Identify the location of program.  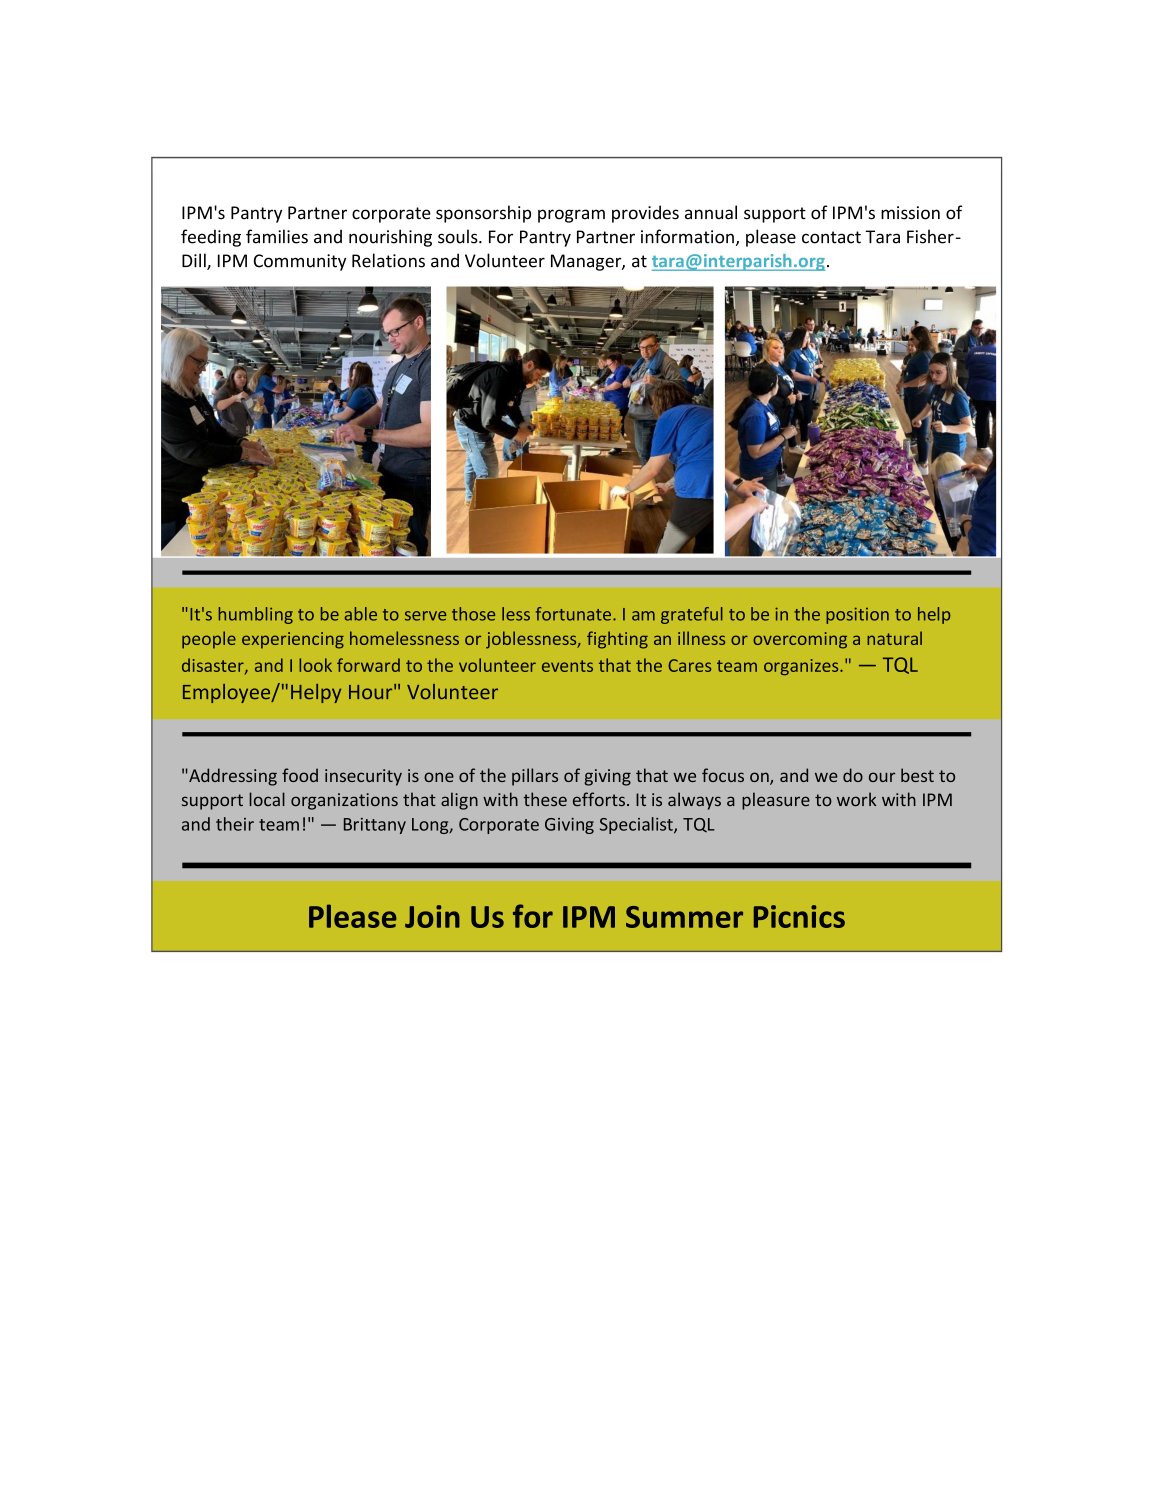
(571, 216).
